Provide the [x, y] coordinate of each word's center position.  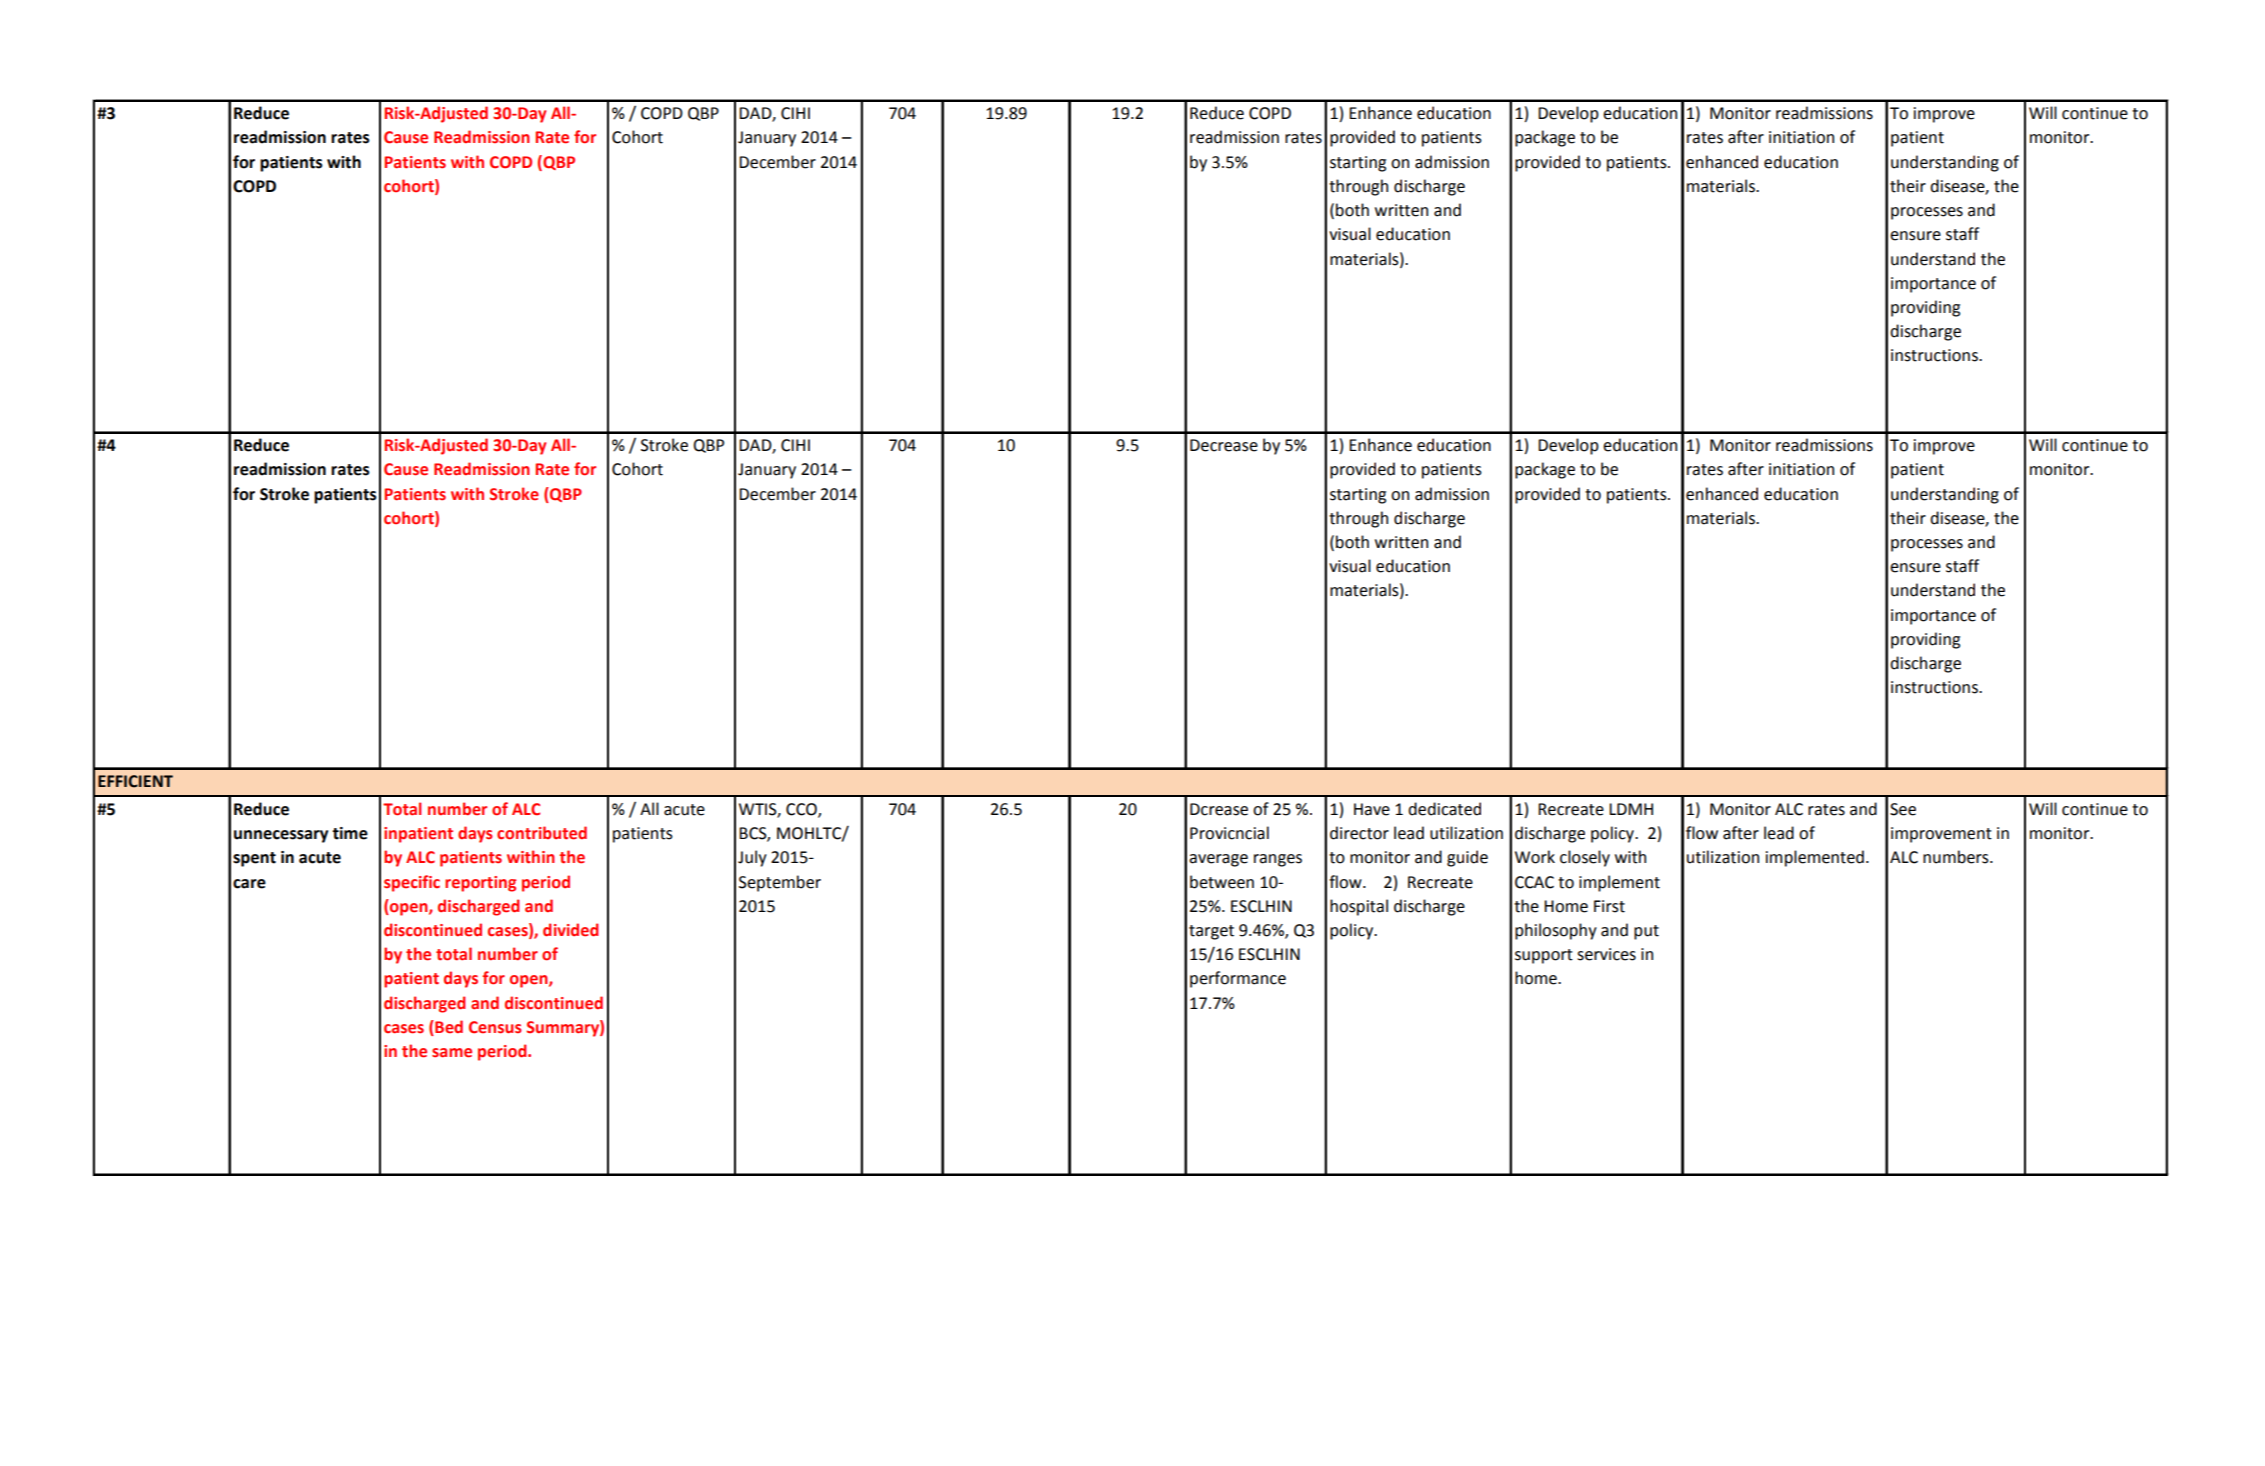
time [350, 833]
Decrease [1224, 445]
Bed [449, 1027]
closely [1585, 858]
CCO [802, 810]
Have [1372, 809]
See [1903, 809]
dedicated [1444, 809]
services [1606, 954]
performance [1238, 979]
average [1218, 860]
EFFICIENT [135, 781]
